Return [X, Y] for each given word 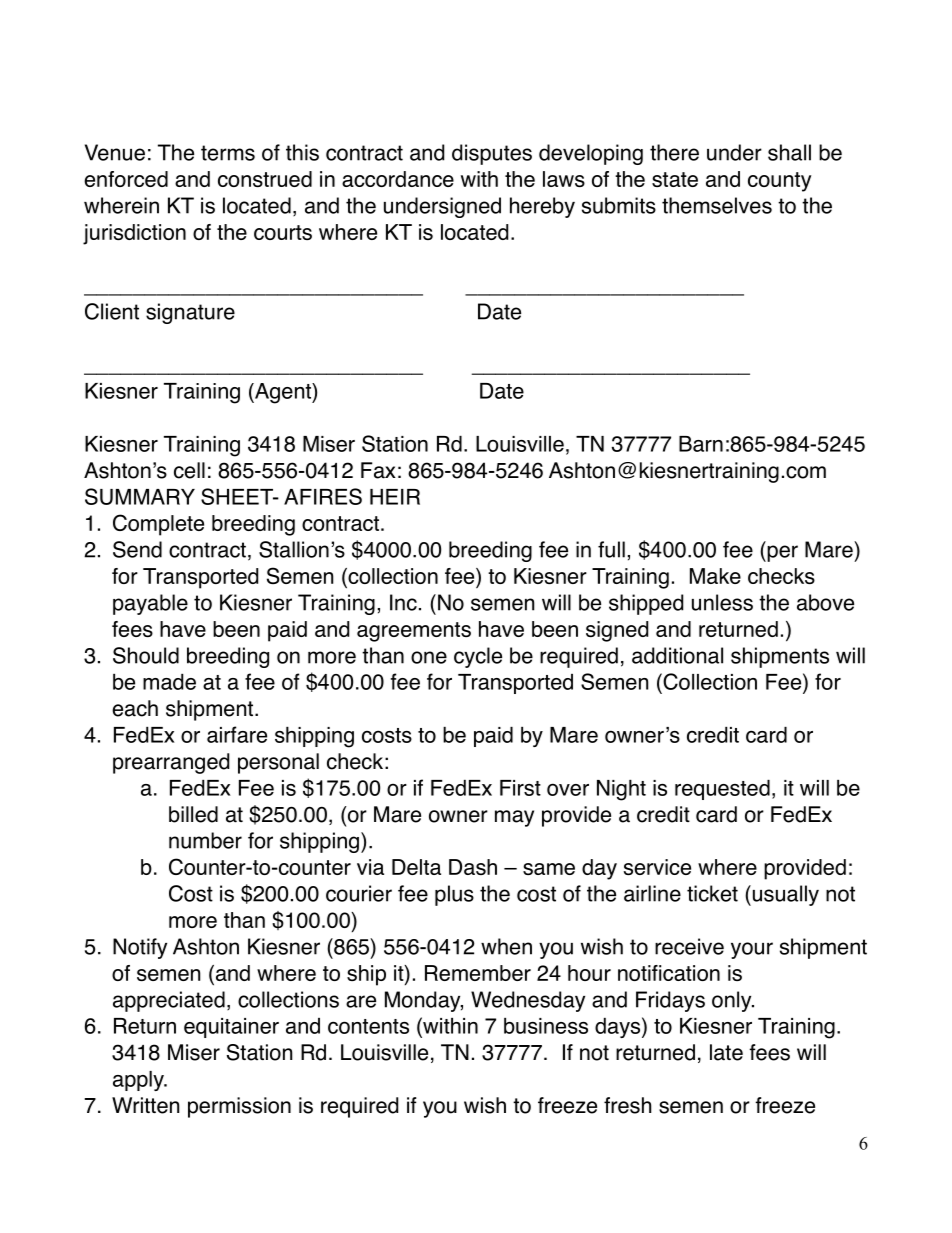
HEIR [395, 497]
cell [189, 470]
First [520, 788]
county [779, 182]
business [546, 1026]
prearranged [171, 763]
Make [715, 576]
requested [722, 790]
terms [228, 153]
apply [139, 1081]
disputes [492, 154]
